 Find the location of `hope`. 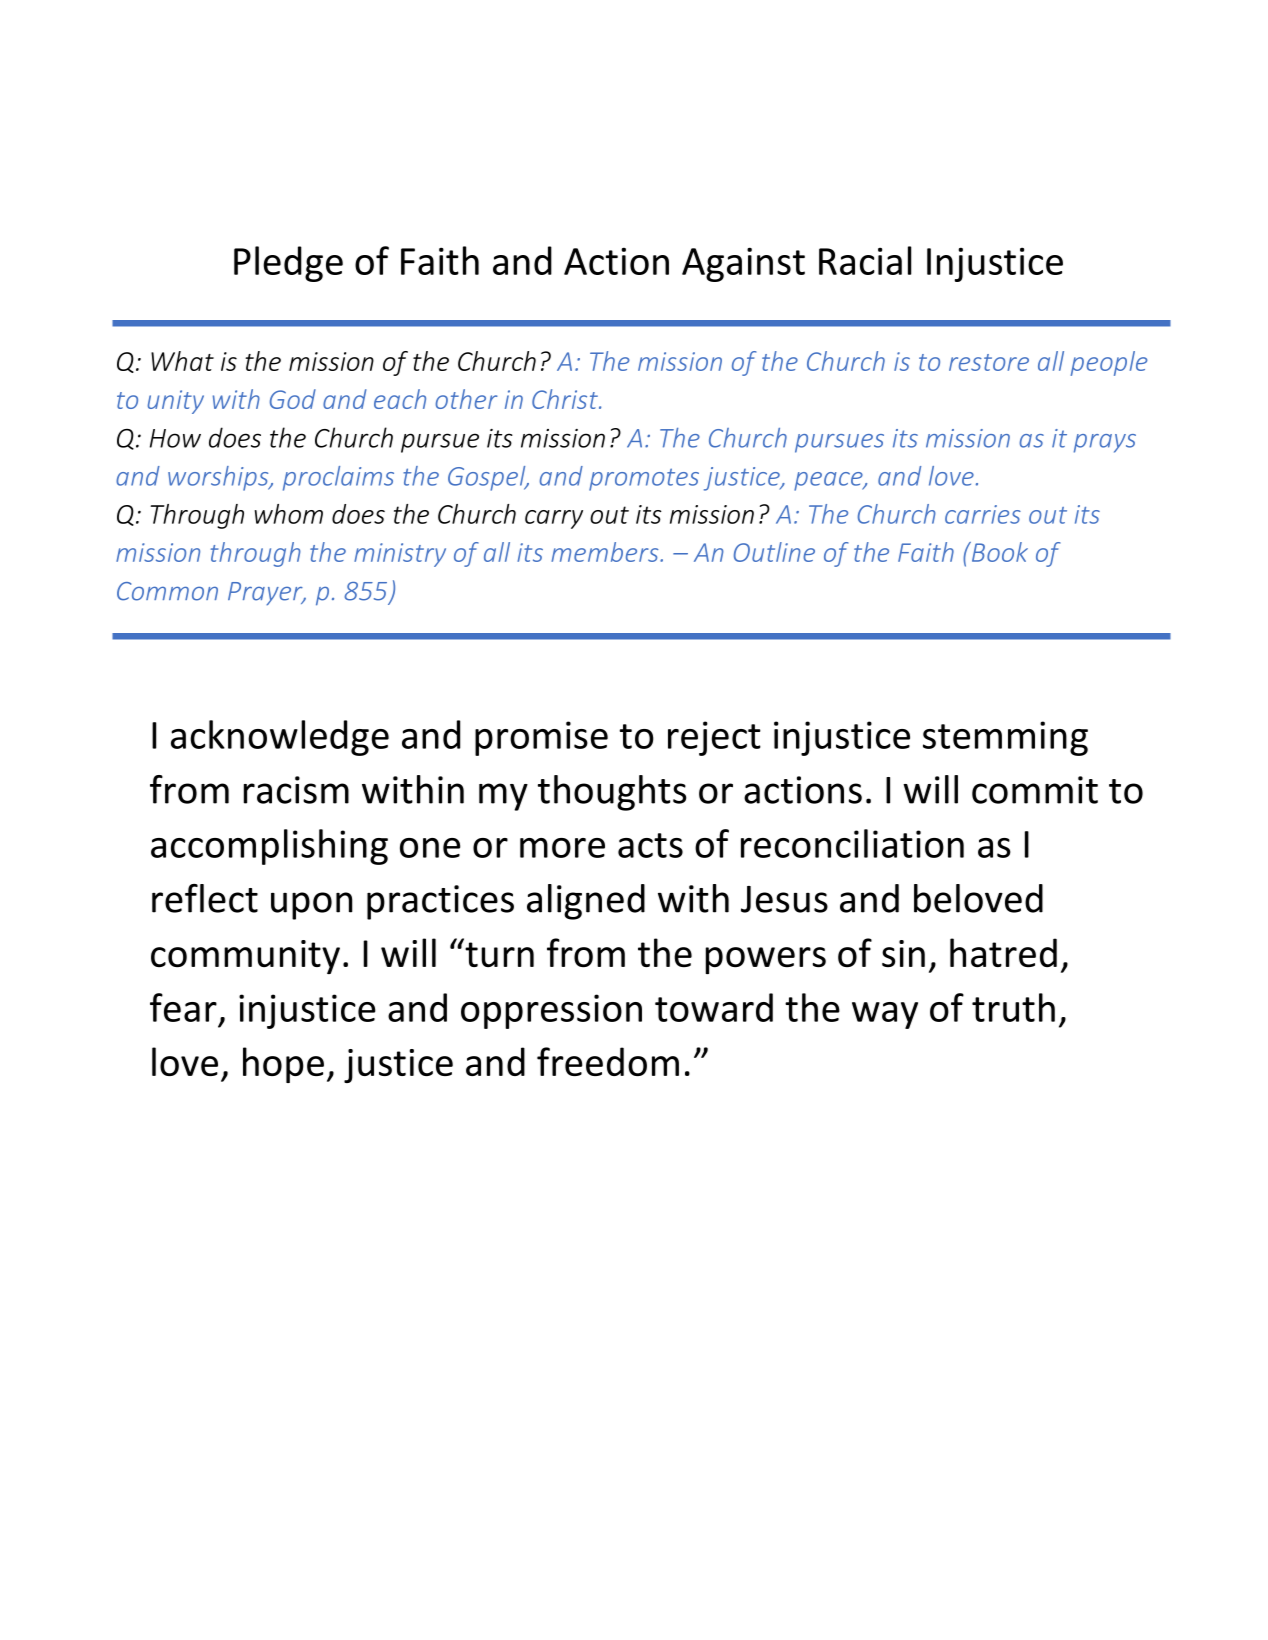

hope is located at coordinates (283, 1065).
